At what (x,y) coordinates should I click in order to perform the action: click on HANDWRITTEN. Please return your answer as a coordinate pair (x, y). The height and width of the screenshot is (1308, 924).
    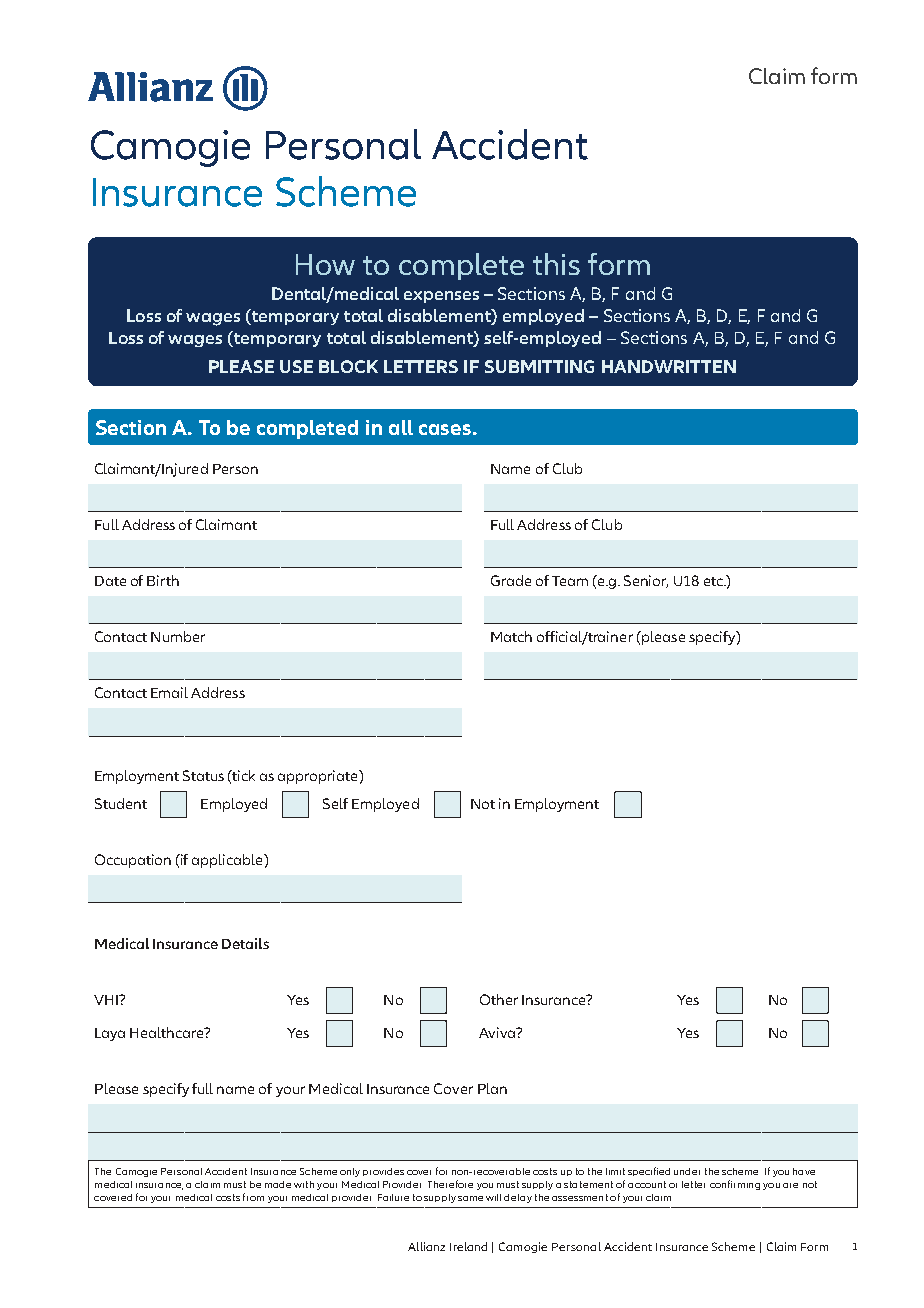
    Looking at the image, I should click on (669, 366).
